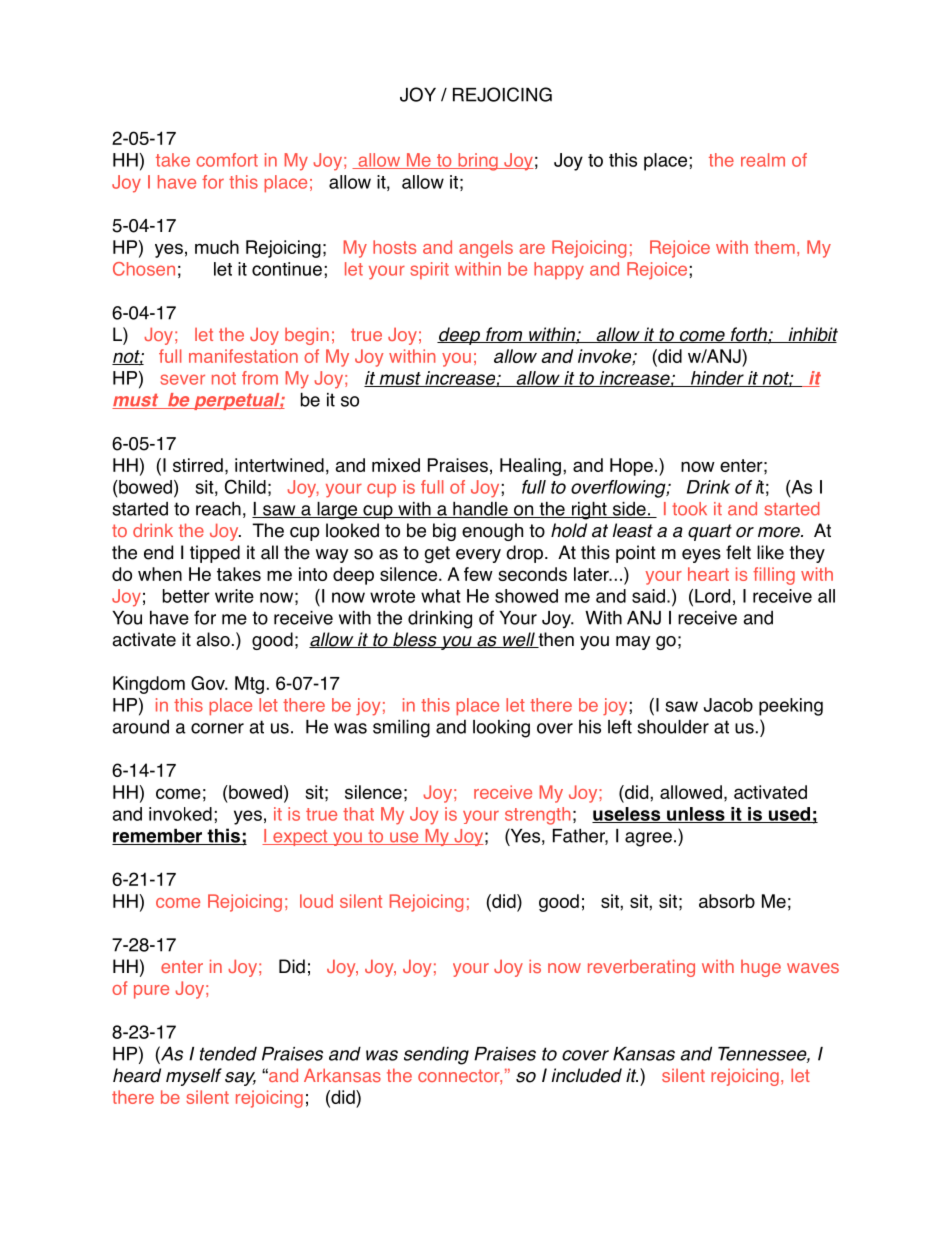 This image has height=1233, width=952. What do you see at coordinates (712, 596) in the image?
I see `Lord` at bounding box center [712, 596].
